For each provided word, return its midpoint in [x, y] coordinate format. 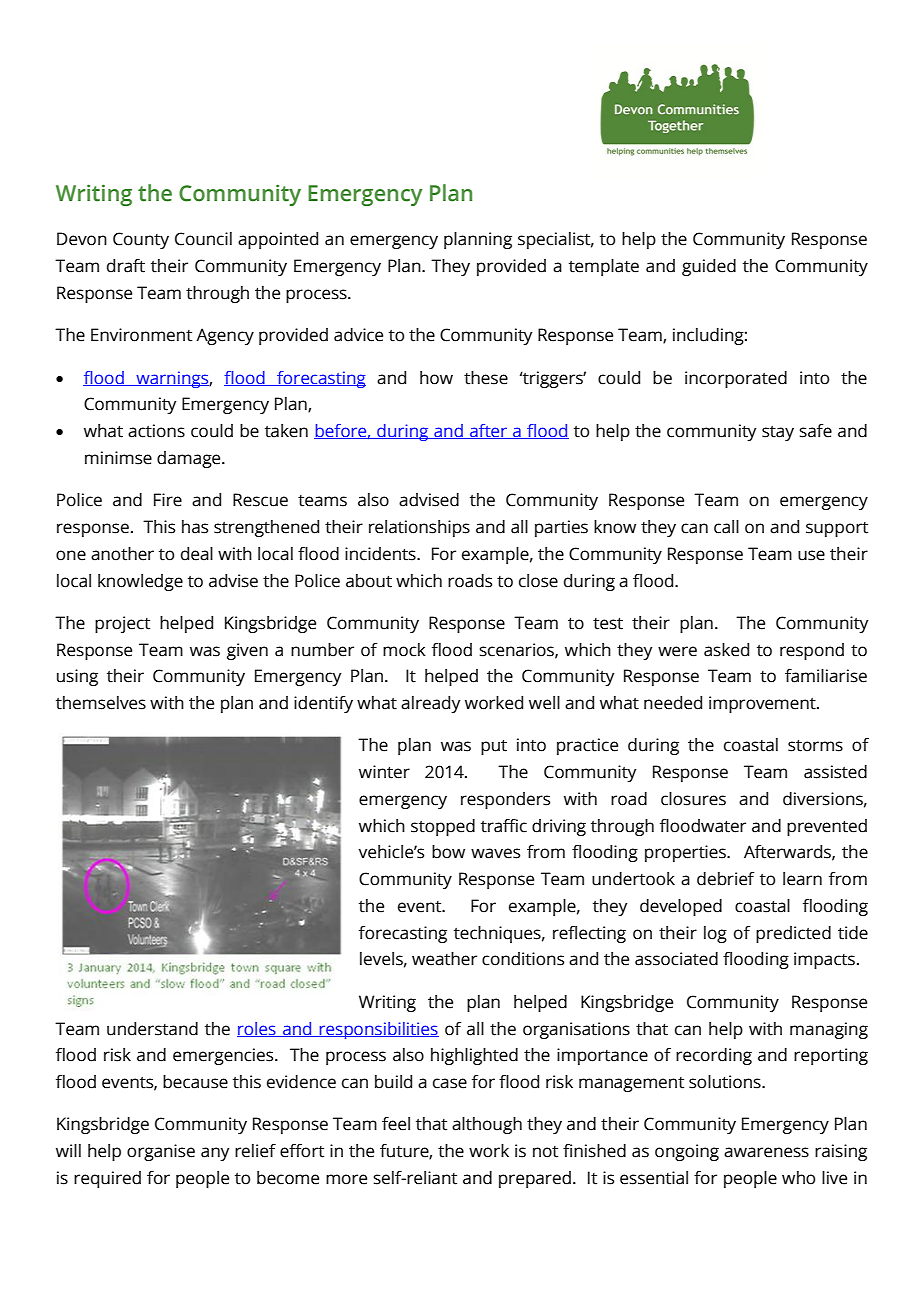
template [604, 267]
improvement [763, 704]
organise [161, 1152]
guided [709, 267]
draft [126, 266]
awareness [766, 1152]
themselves [101, 703]
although [487, 1125]
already [431, 704]
